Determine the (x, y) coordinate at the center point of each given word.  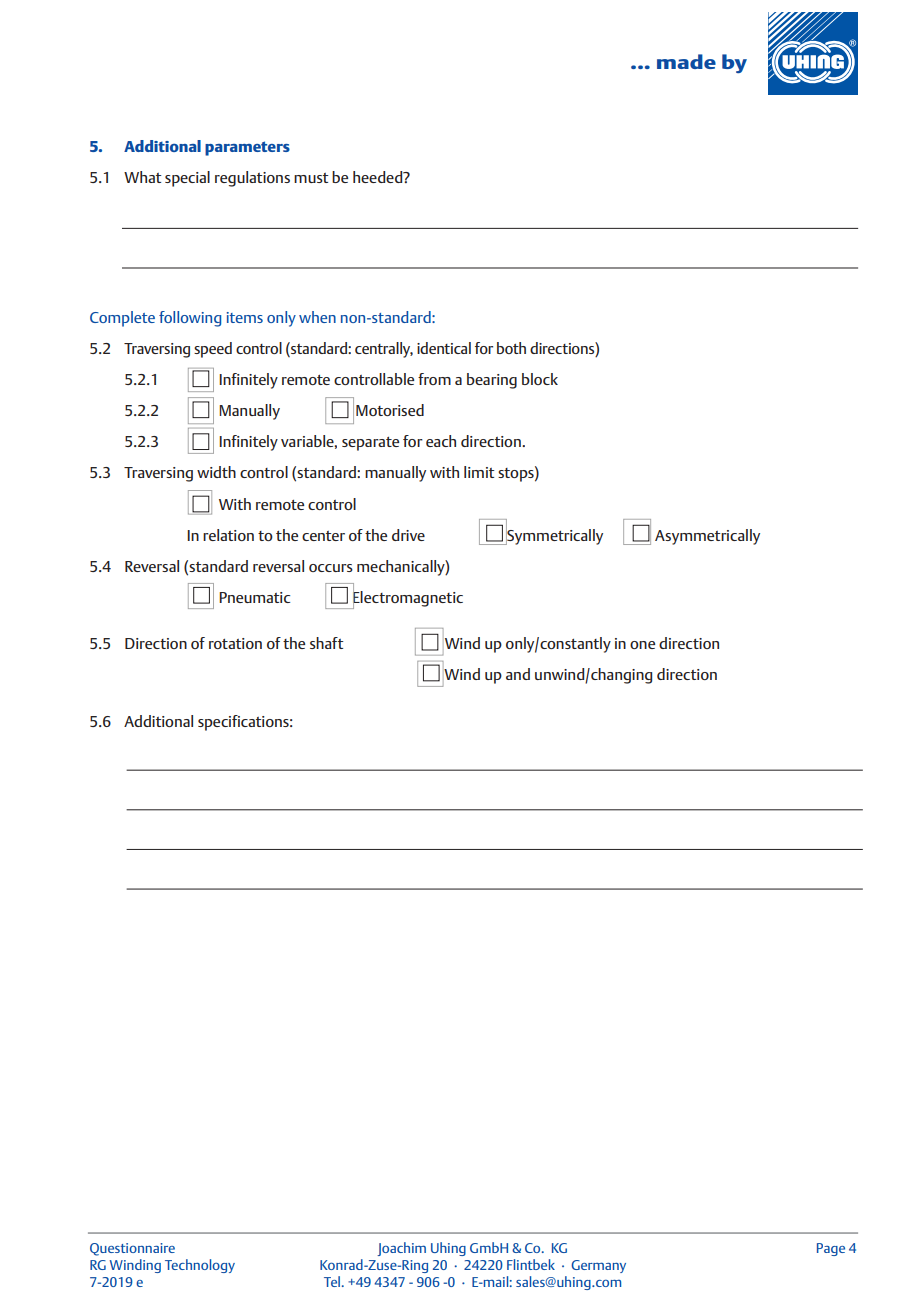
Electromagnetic (407, 598)
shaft (326, 643)
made (686, 61)
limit (479, 472)
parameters (247, 148)
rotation (235, 643)
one (642, 645)
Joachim (401, 1249)
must (311, 178)
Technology (200, 1266)
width (216, 472)
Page (831, 1249)
